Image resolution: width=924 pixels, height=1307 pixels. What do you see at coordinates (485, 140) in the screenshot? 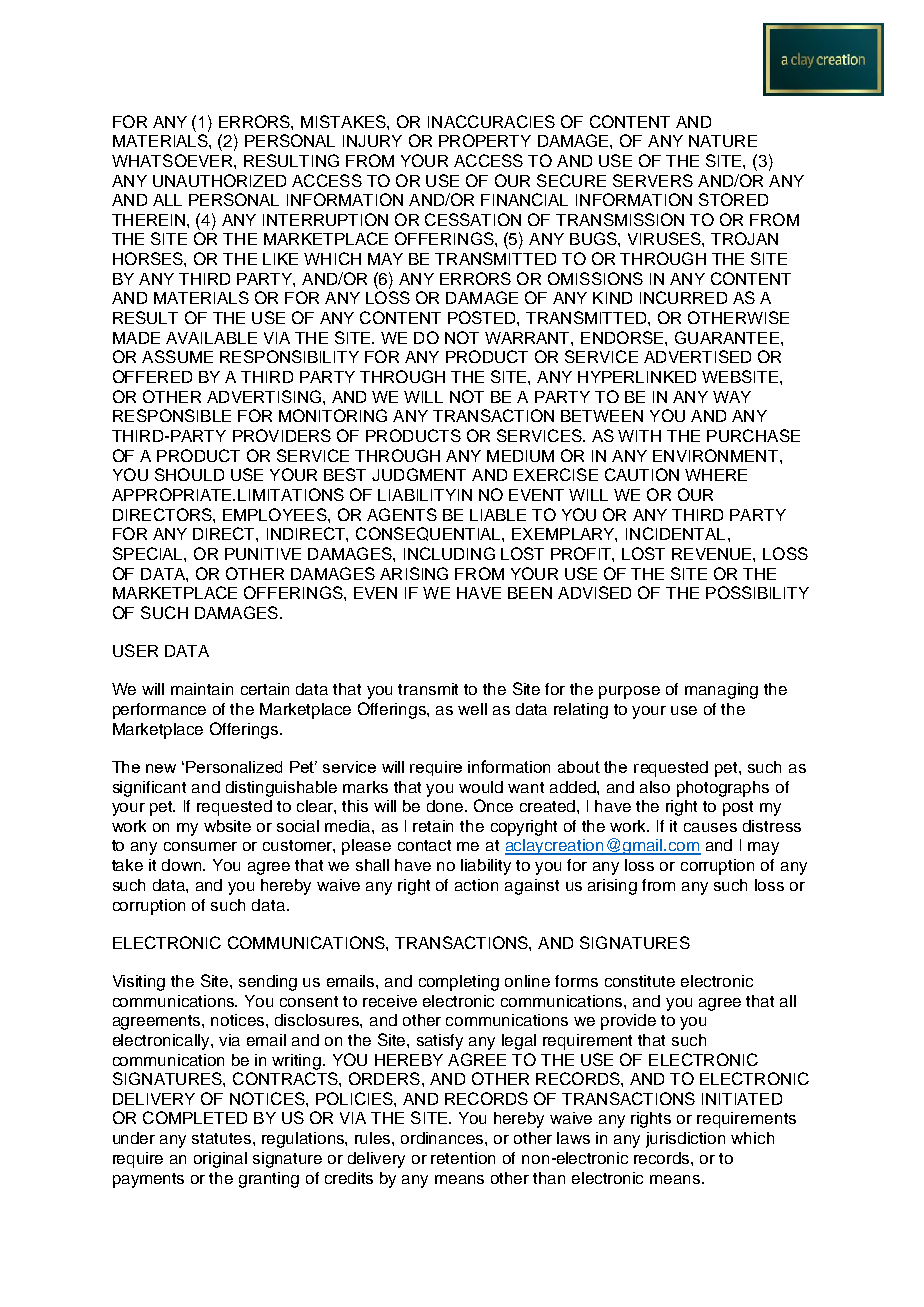
I see `PROPERTY` at bounding box center [485, 140].
